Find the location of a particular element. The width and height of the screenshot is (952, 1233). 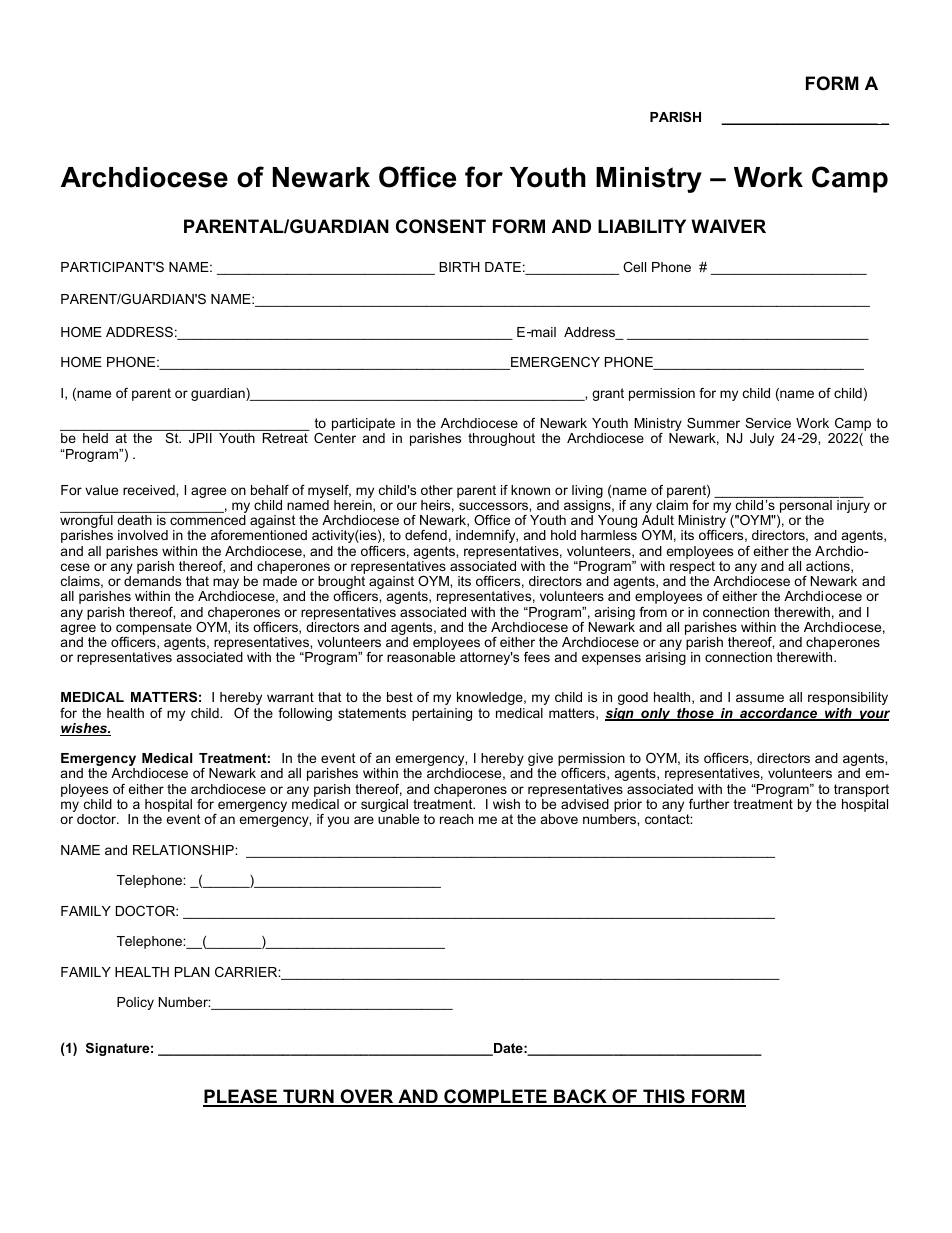

CONSENT is located at coordinates (441, 226).
